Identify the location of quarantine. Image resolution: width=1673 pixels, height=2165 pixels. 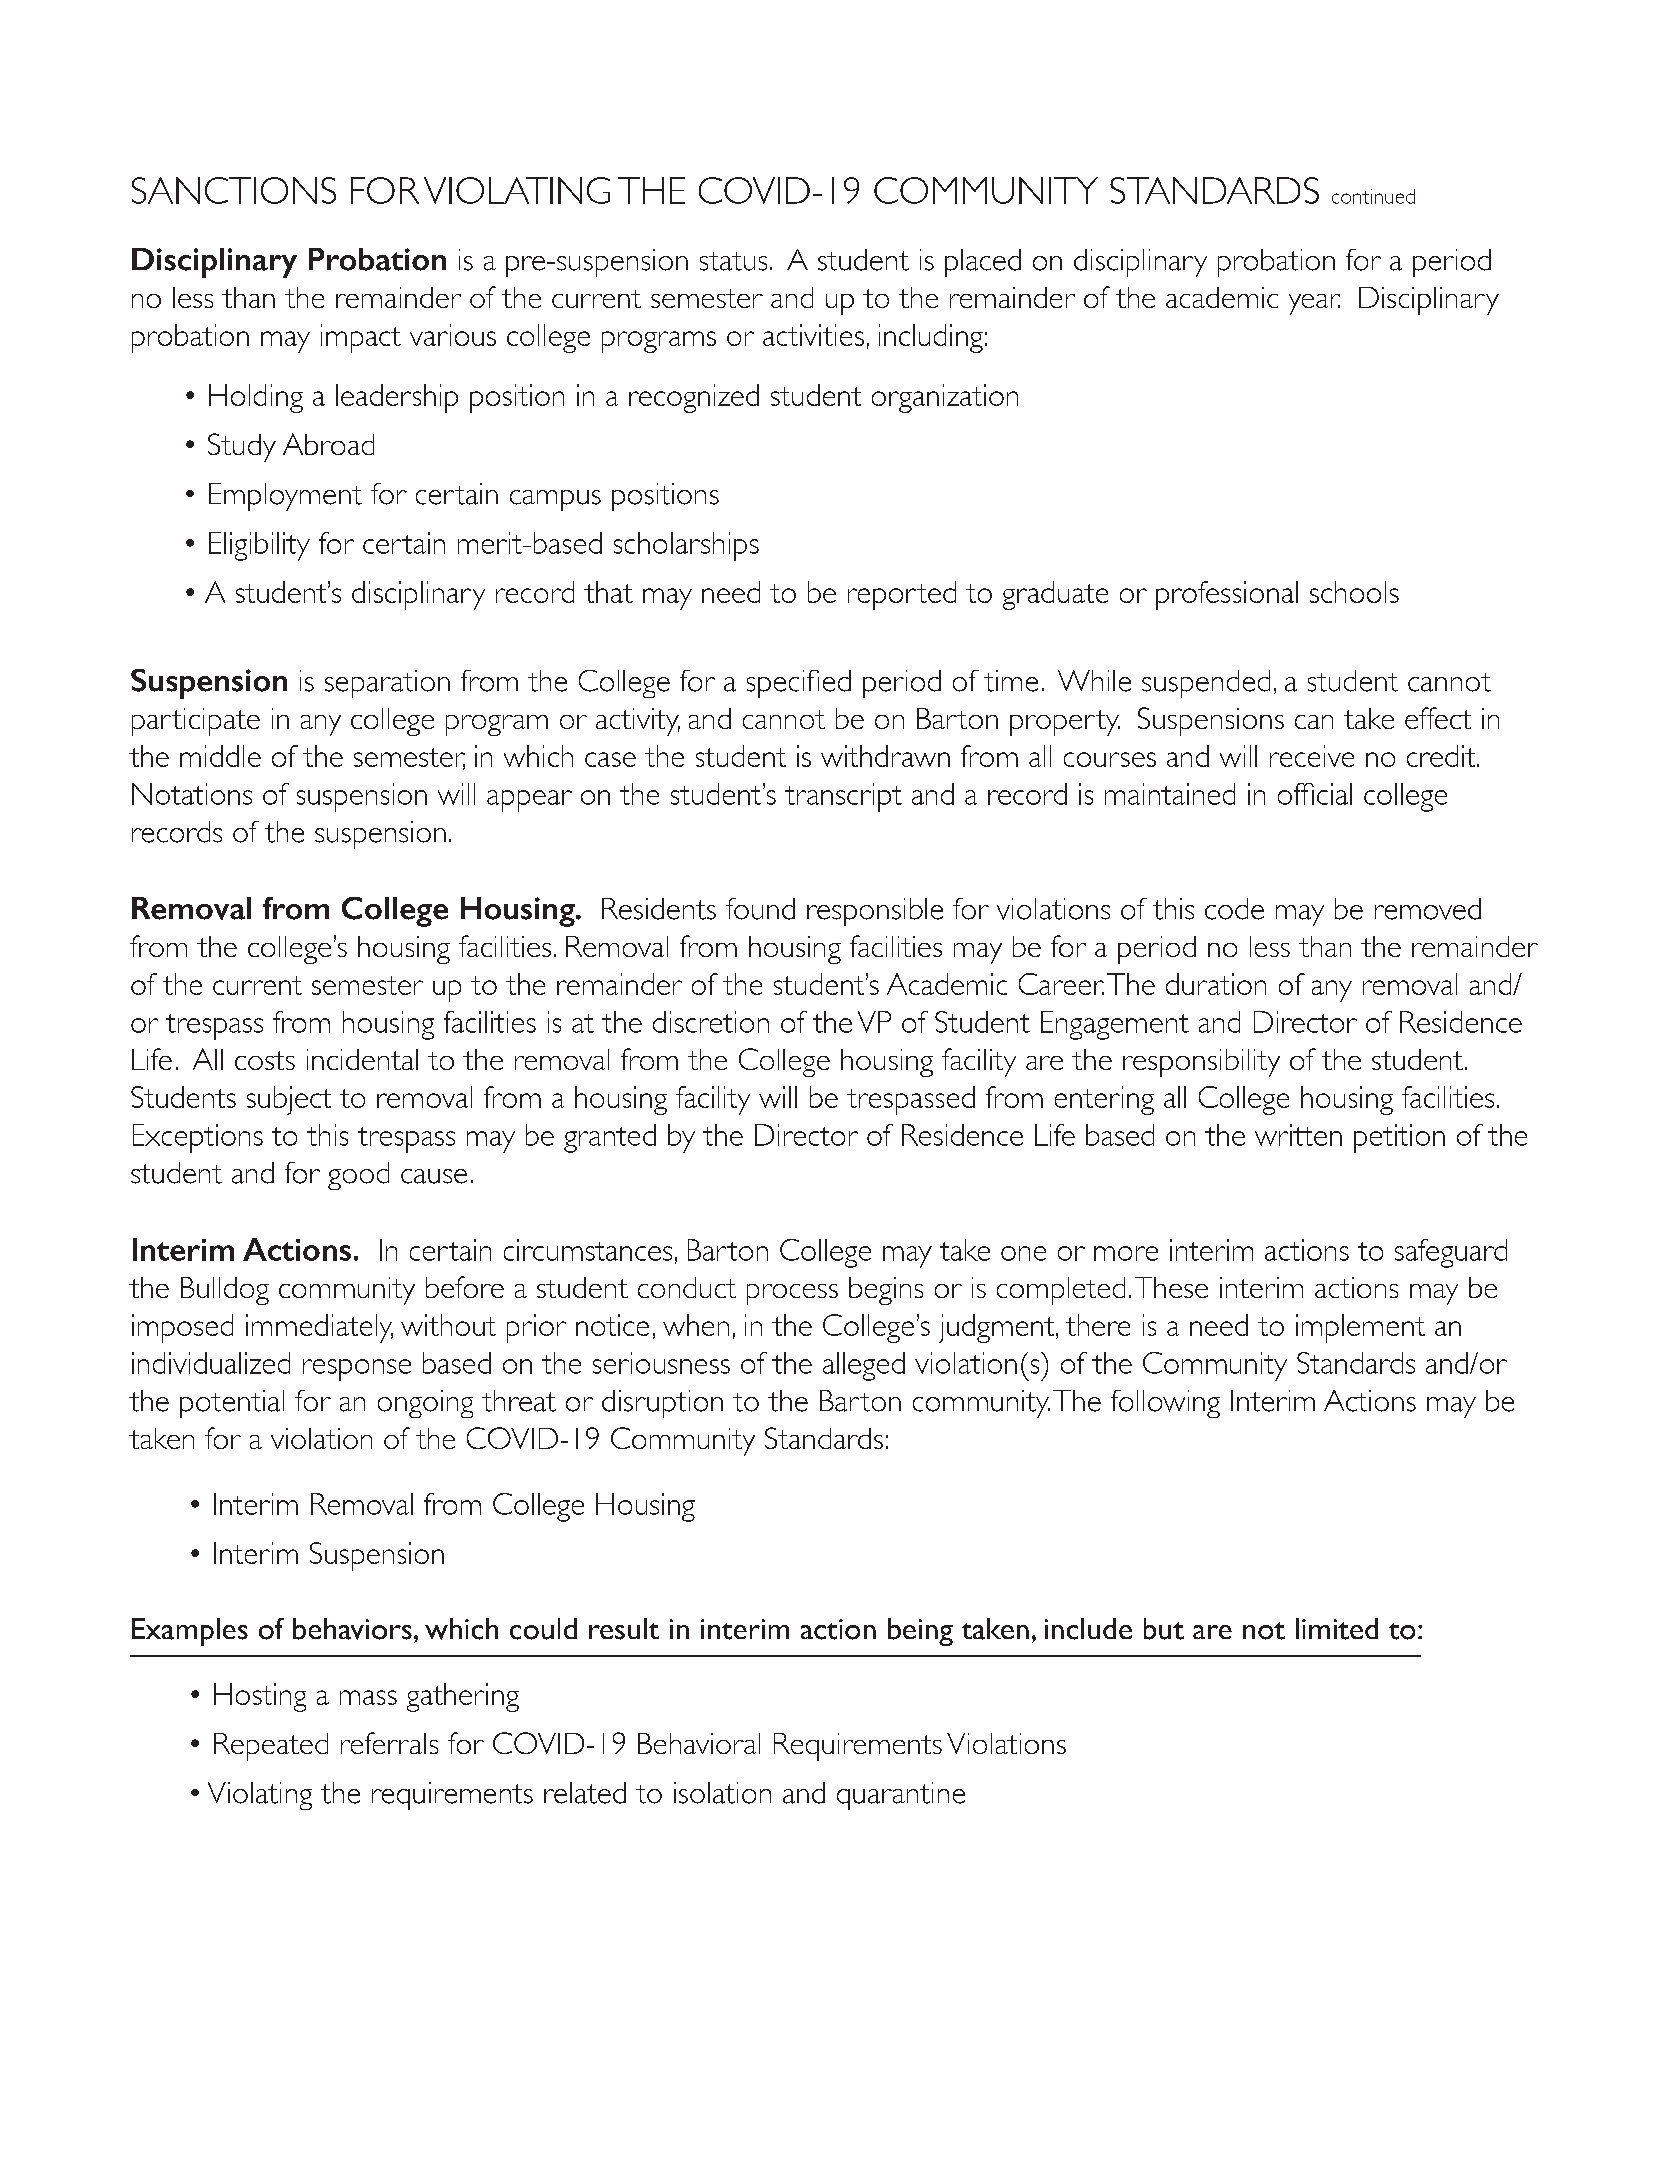
(901, 1796).
